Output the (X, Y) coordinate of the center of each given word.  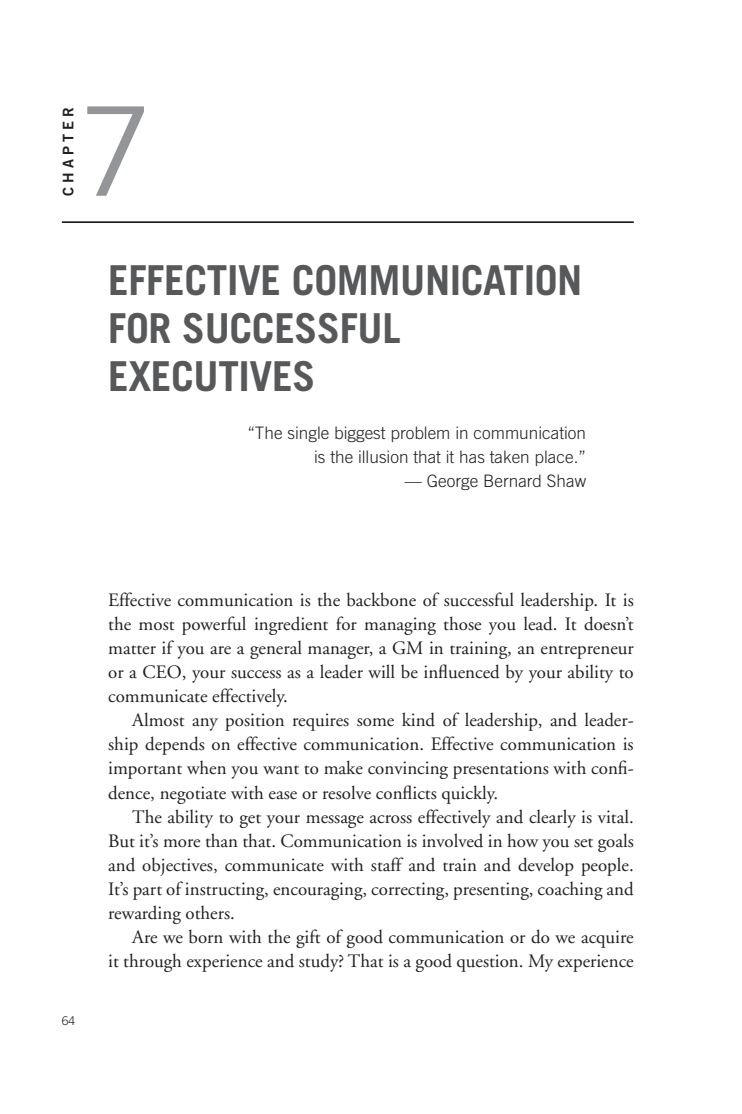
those (463, 623)
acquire (607, 939)
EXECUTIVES (211, 376)
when (206, 767)
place (556, 458)
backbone (381, 599)
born (206, 936)
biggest (360, 434)
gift (308, 938)
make (343, 767)
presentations (501, 770)
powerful (214, 625)
